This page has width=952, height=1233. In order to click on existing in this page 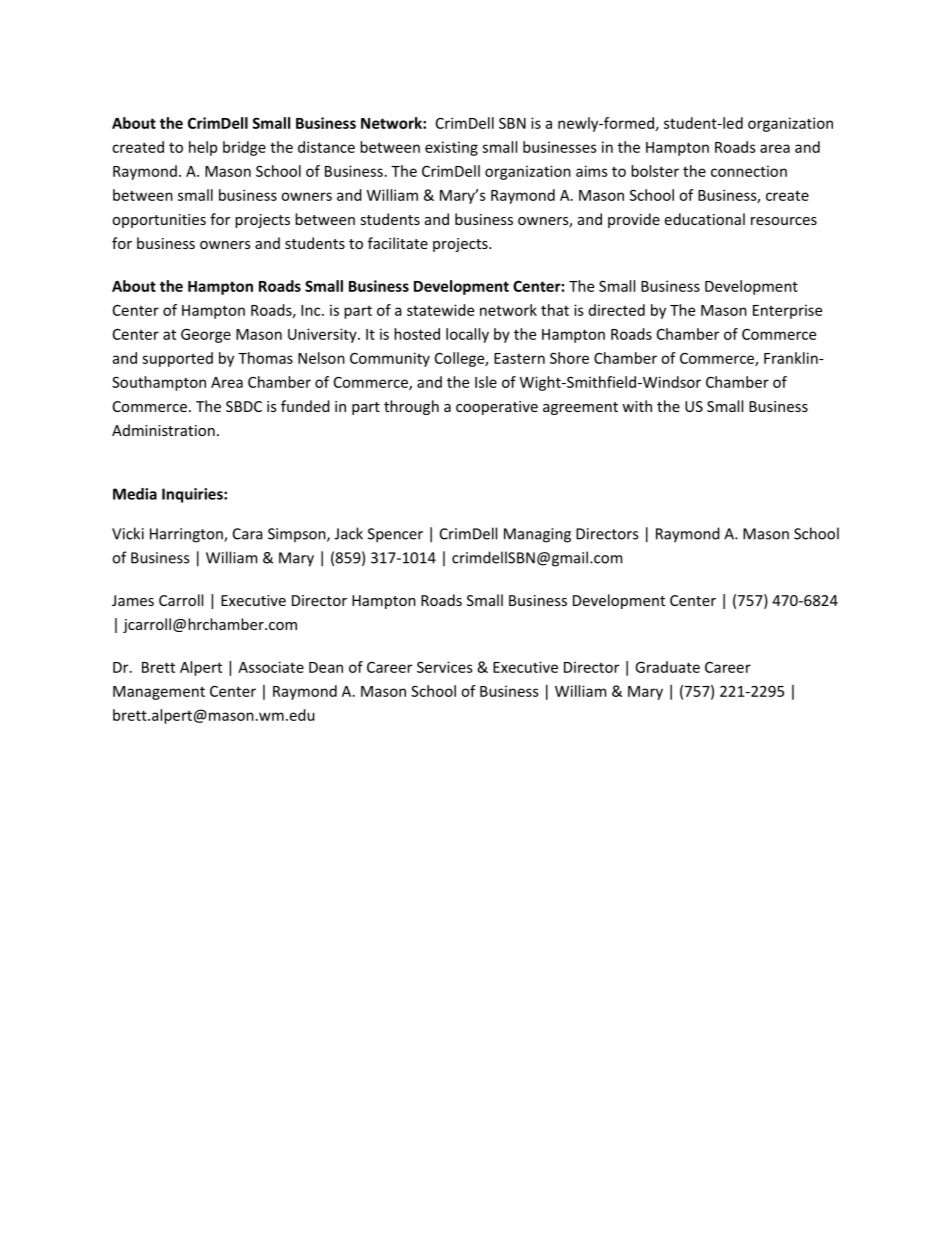, I will do `click(451, 148)`.
